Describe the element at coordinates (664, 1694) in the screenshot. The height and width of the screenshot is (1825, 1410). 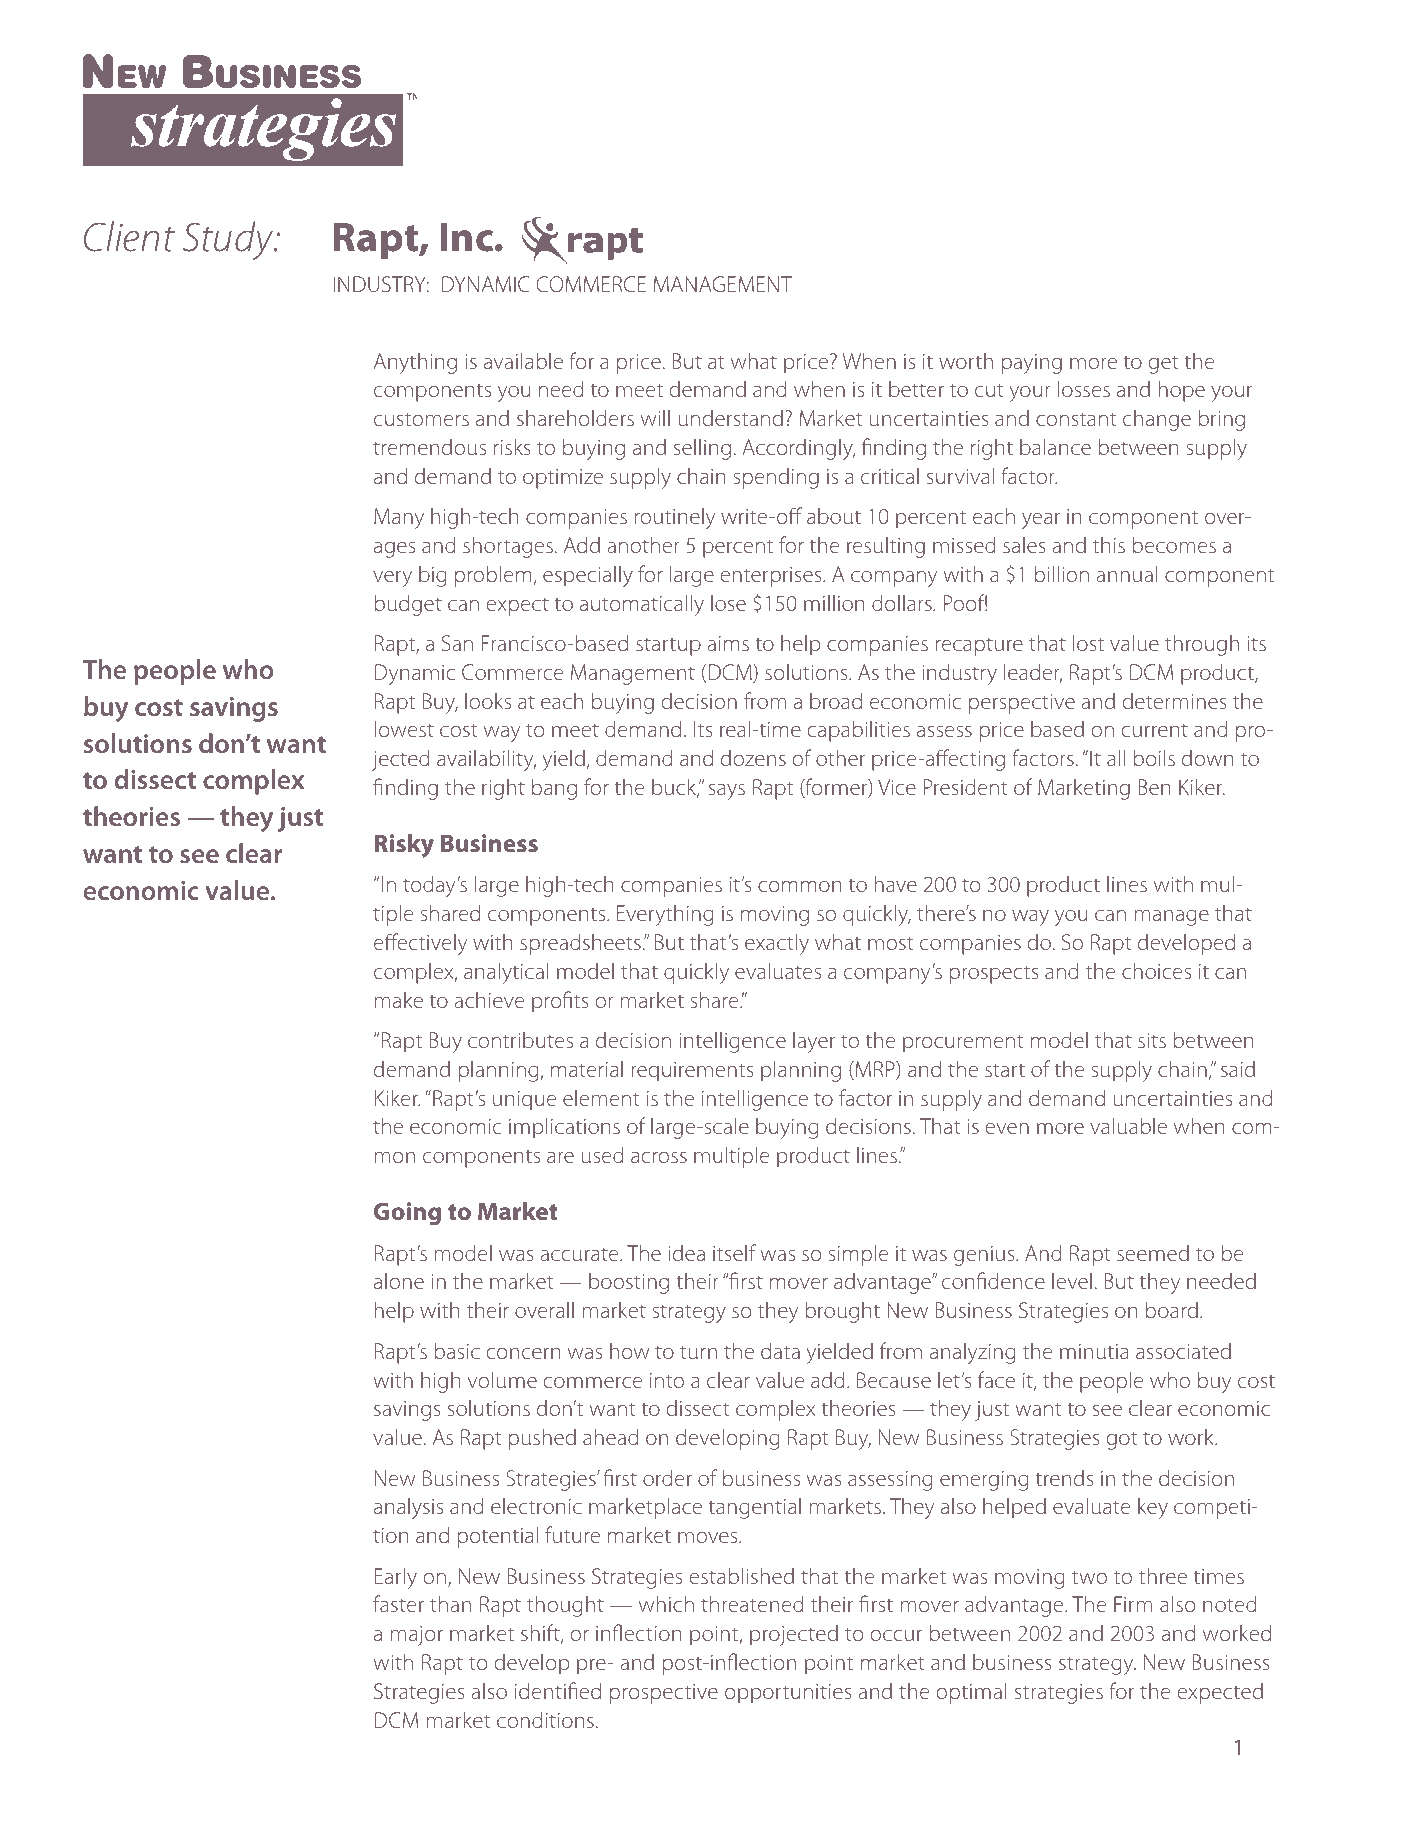
I see `prospective` at that location.
